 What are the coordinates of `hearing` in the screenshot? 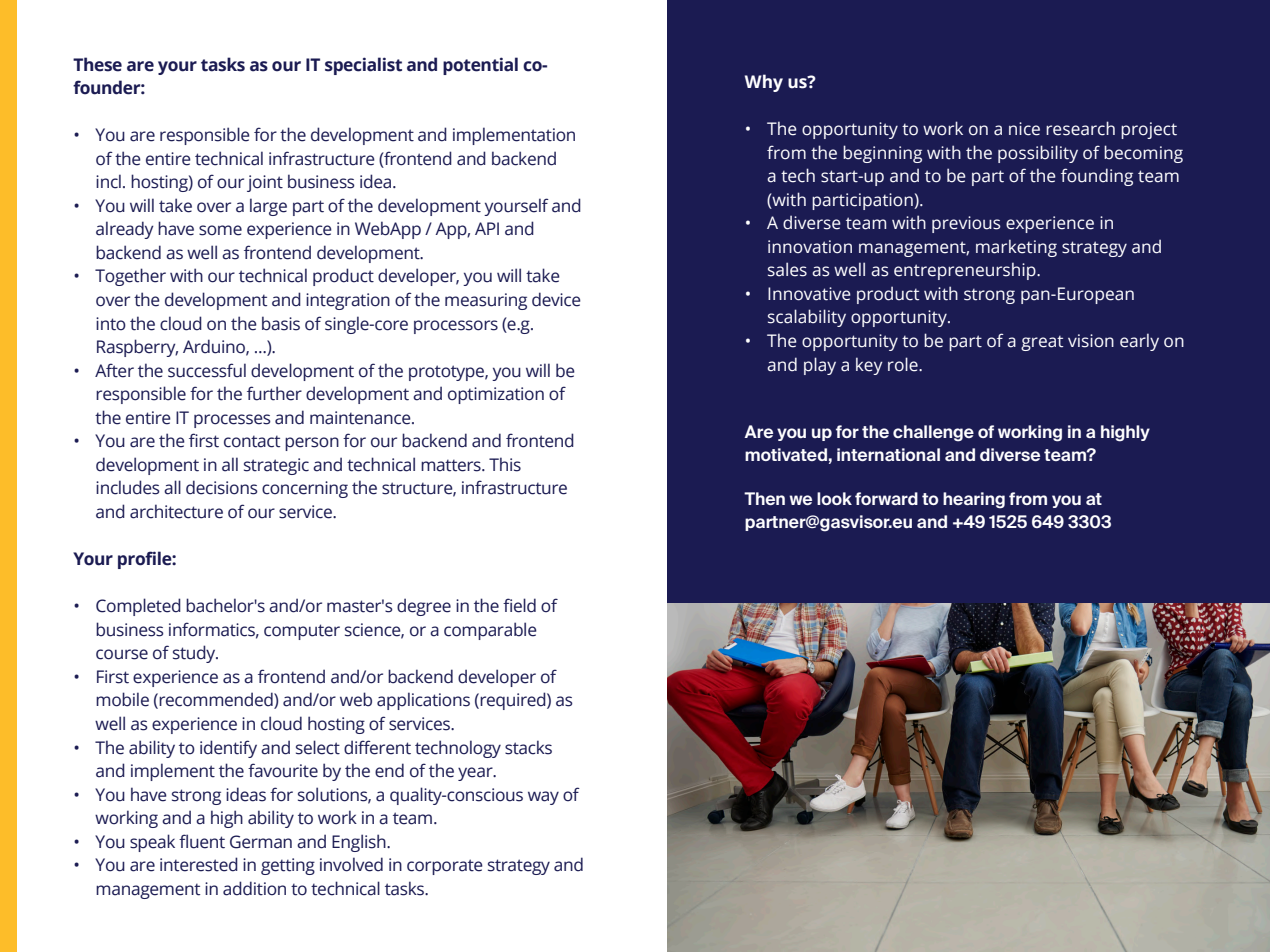 It's located at (974, 500).
